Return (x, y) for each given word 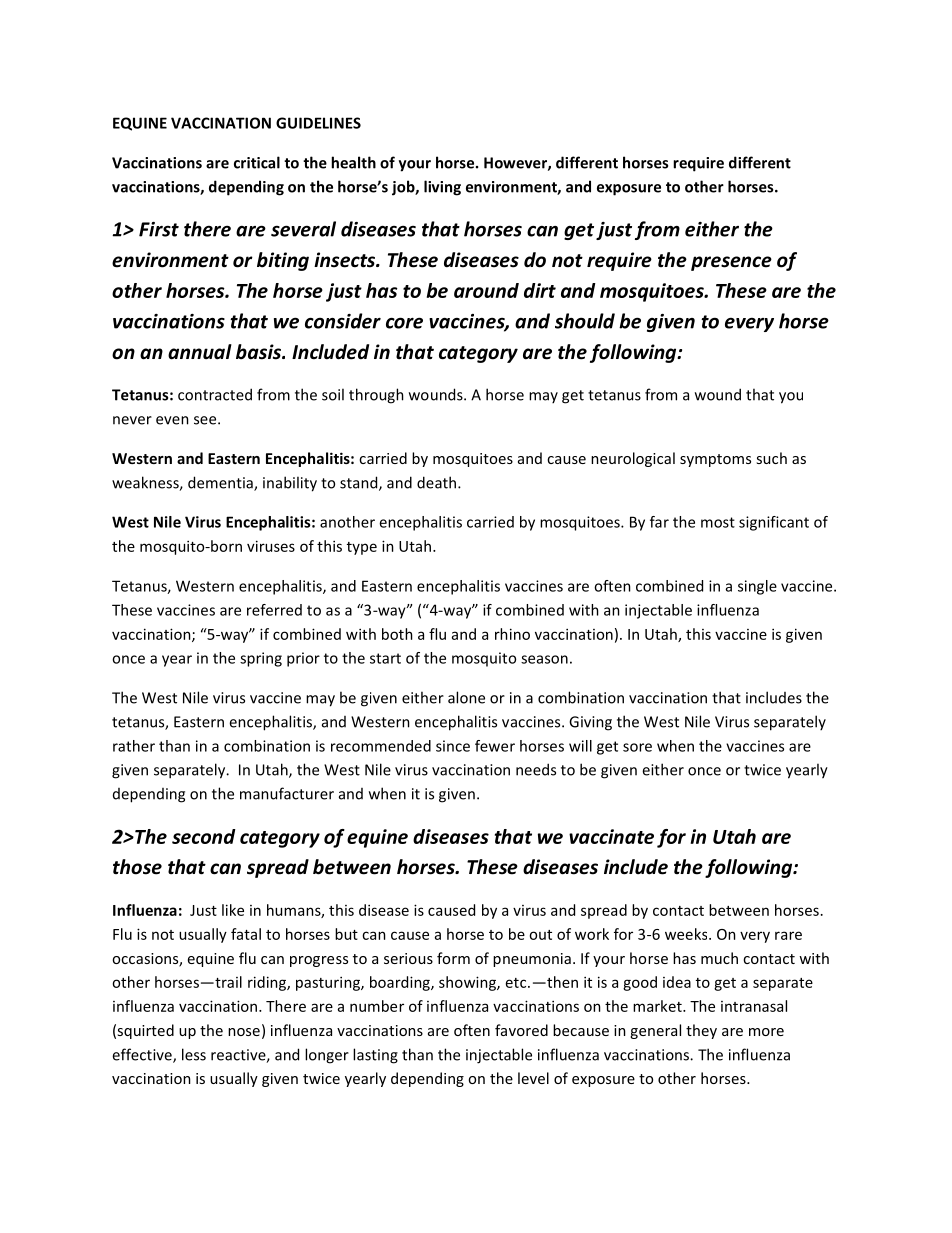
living (442, 188)
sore (637, 747)
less (194, 1054)
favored (521, 1030)
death (438, 482)
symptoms (715, 460)
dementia (221, 483)
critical (257, 162)
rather (134, 746)
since (453, 746)
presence (731, 263)
